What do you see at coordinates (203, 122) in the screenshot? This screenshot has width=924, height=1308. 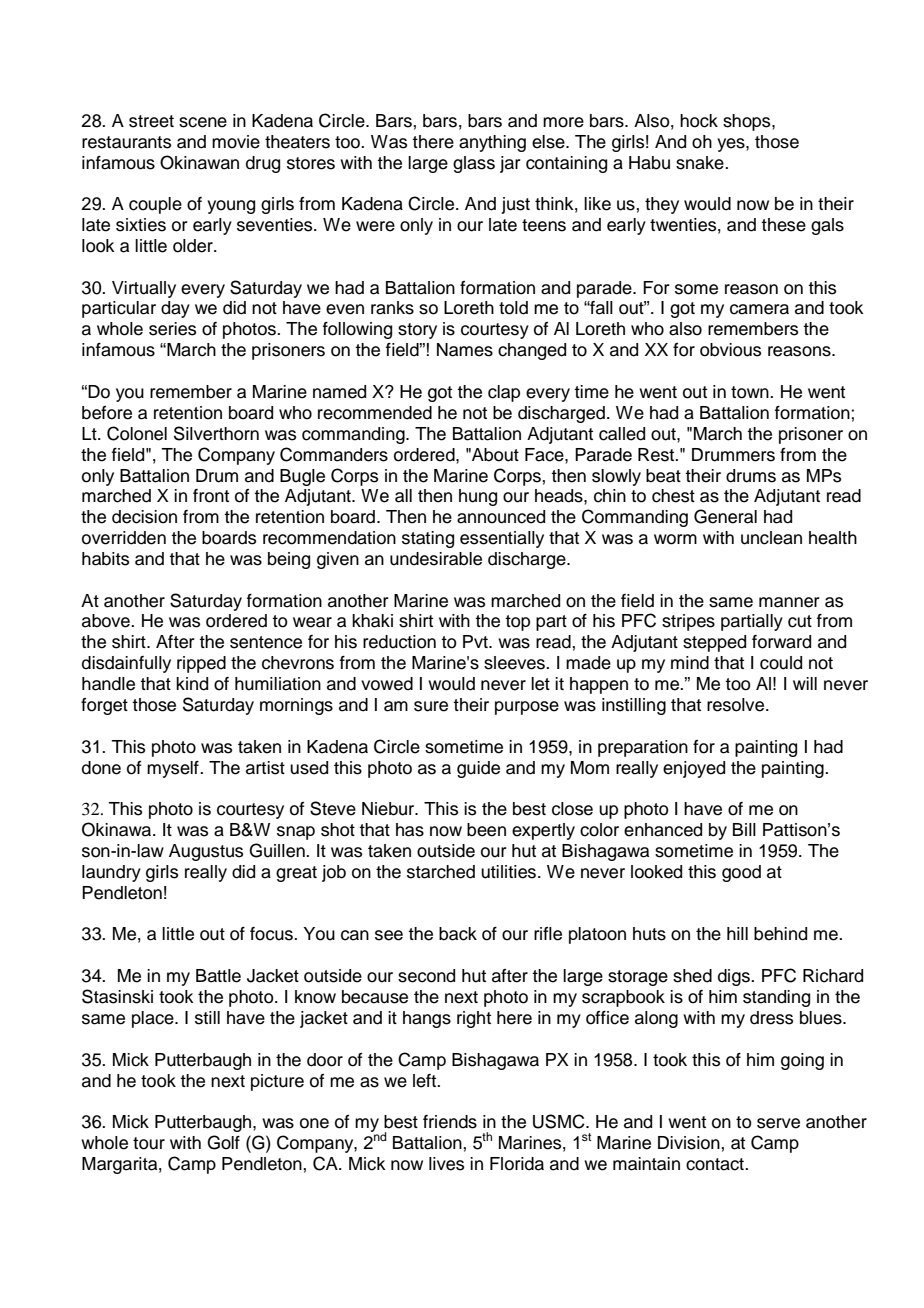 I see `scene` at bounding box center [203, 122].
